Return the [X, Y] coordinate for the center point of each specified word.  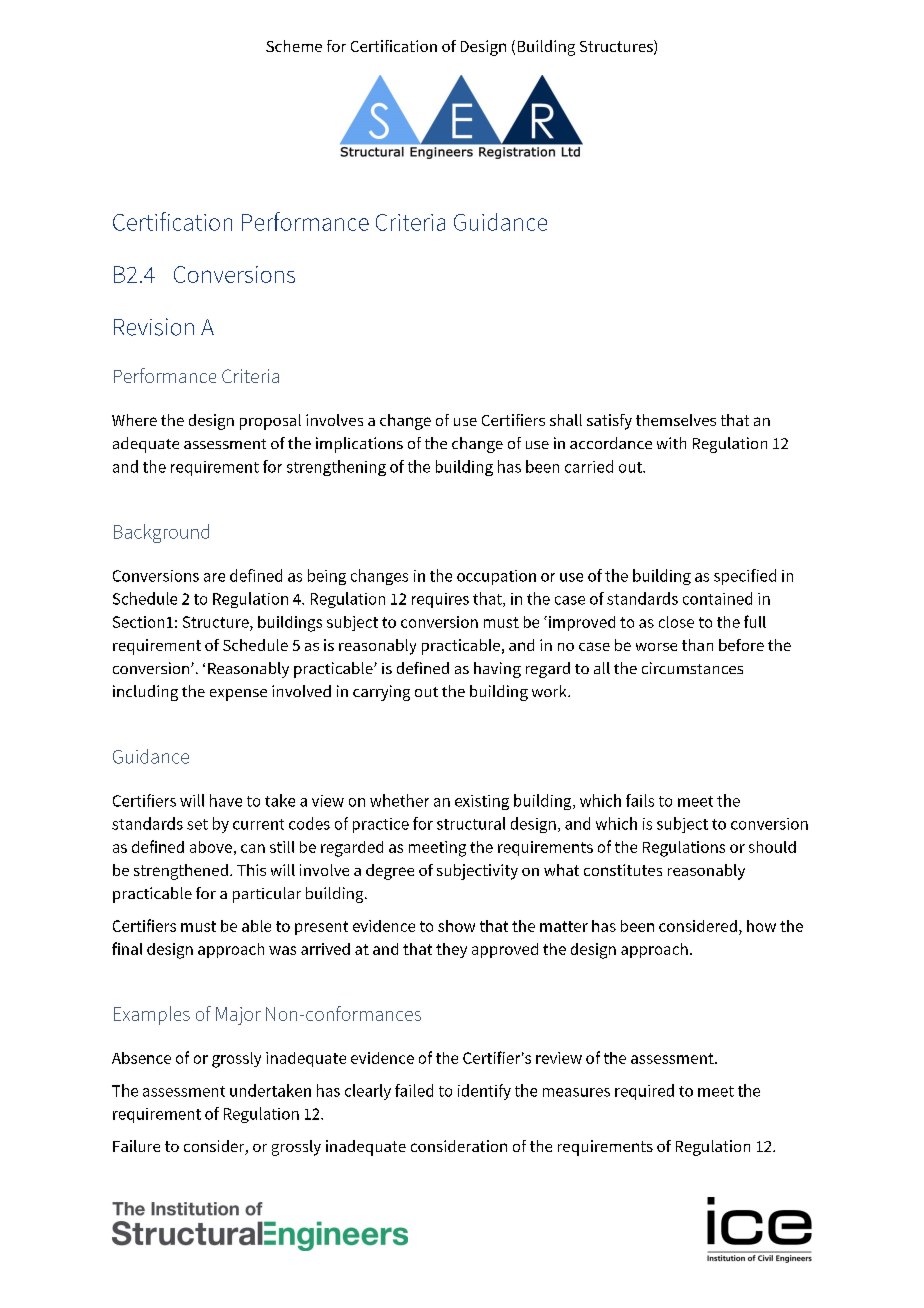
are [214, 577]
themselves [676, 420]
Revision [154, 327]
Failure [136, 1146]
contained [717, 598]
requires [440, 600]
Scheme [294, 46]
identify [484, 1092]
